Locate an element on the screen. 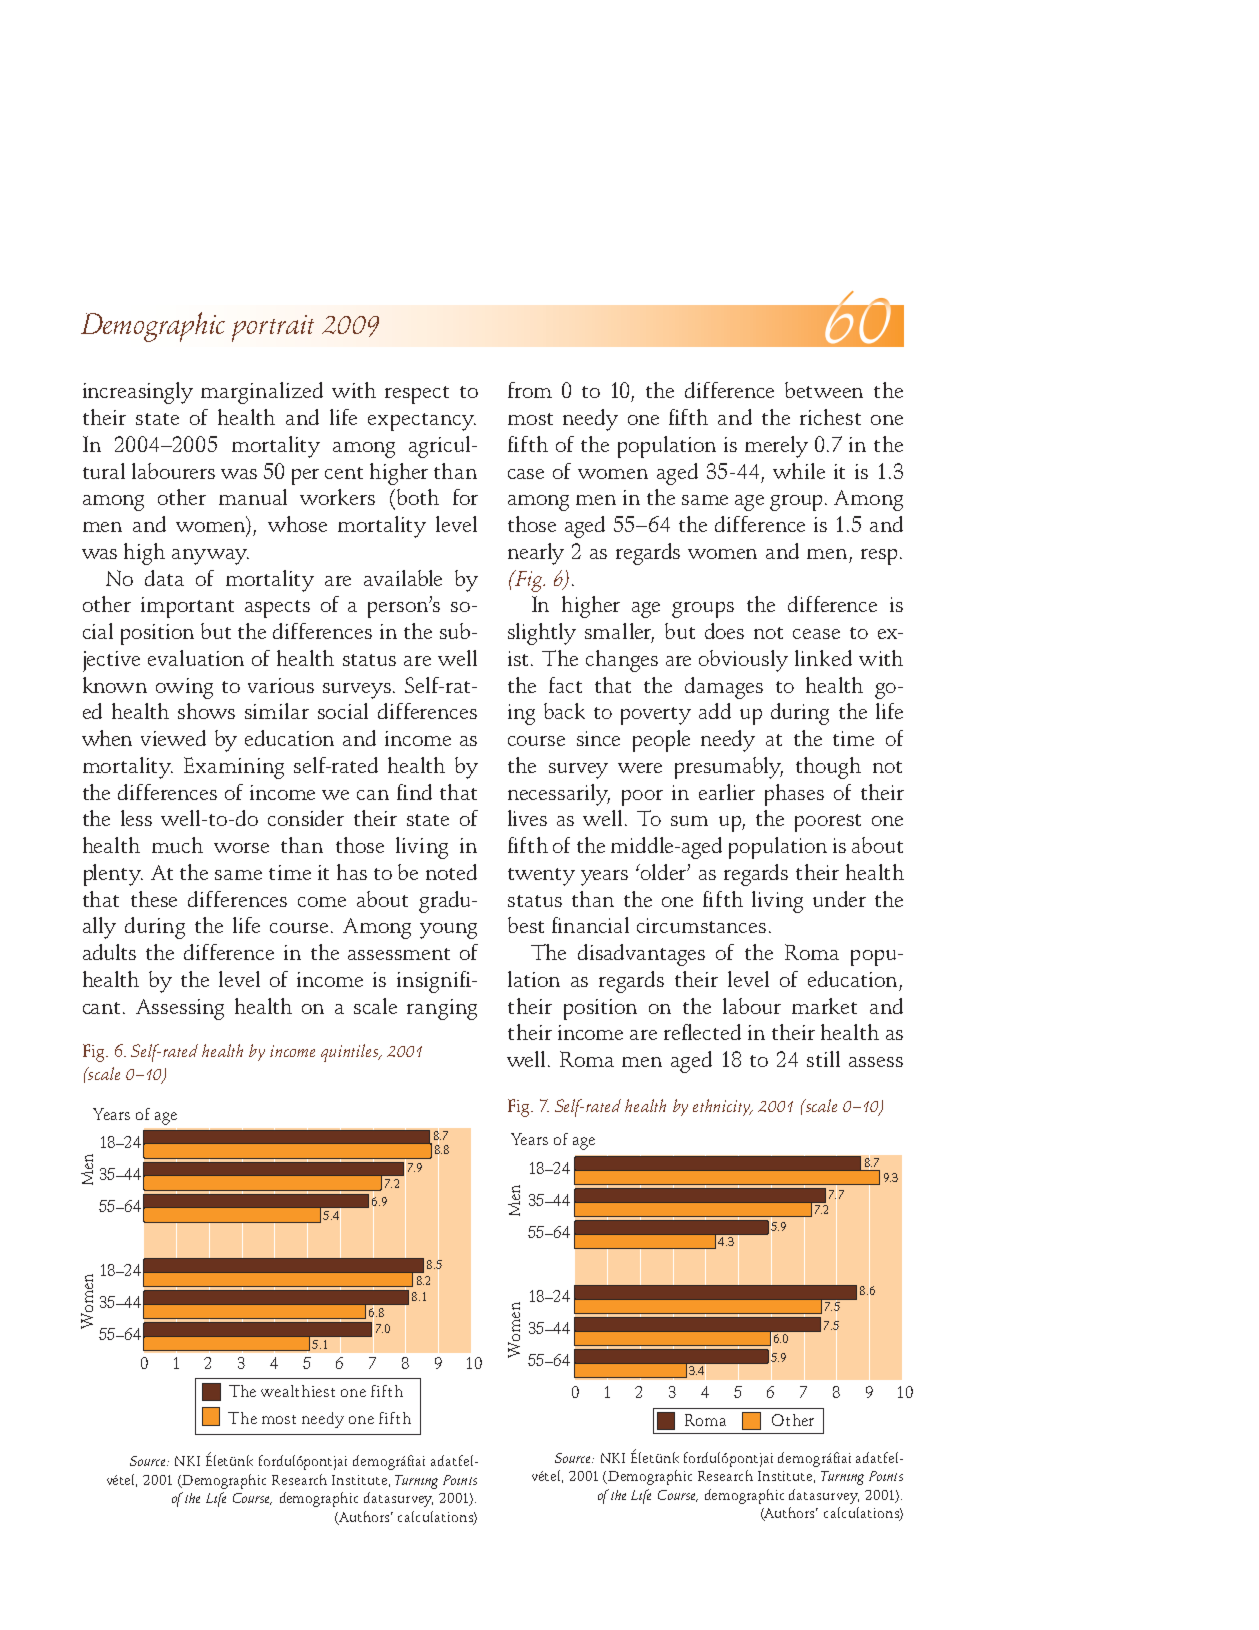  from is located at coordinates (530, 390).
